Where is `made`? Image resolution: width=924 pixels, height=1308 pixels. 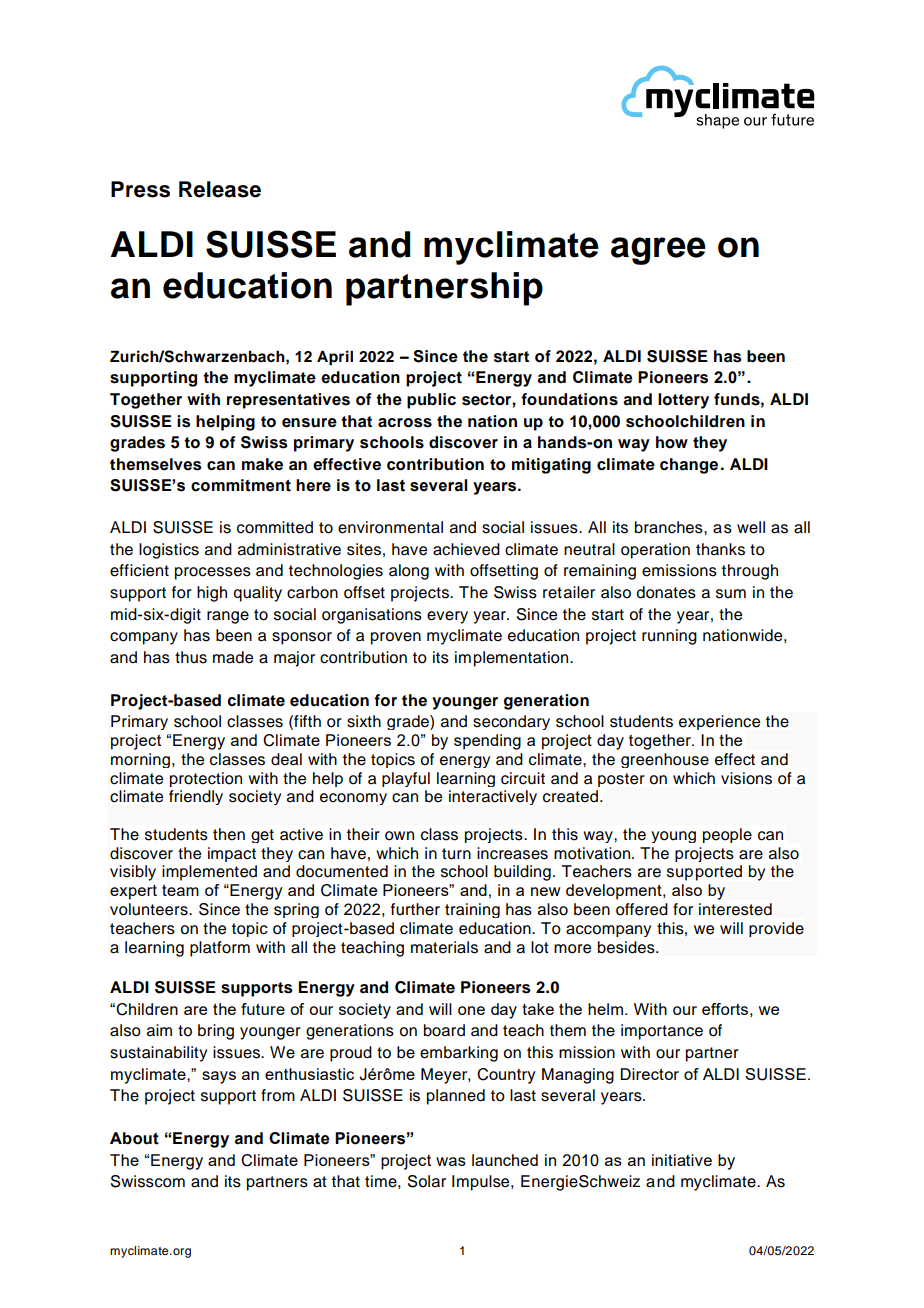
made is located at coordinates (233, 657).
